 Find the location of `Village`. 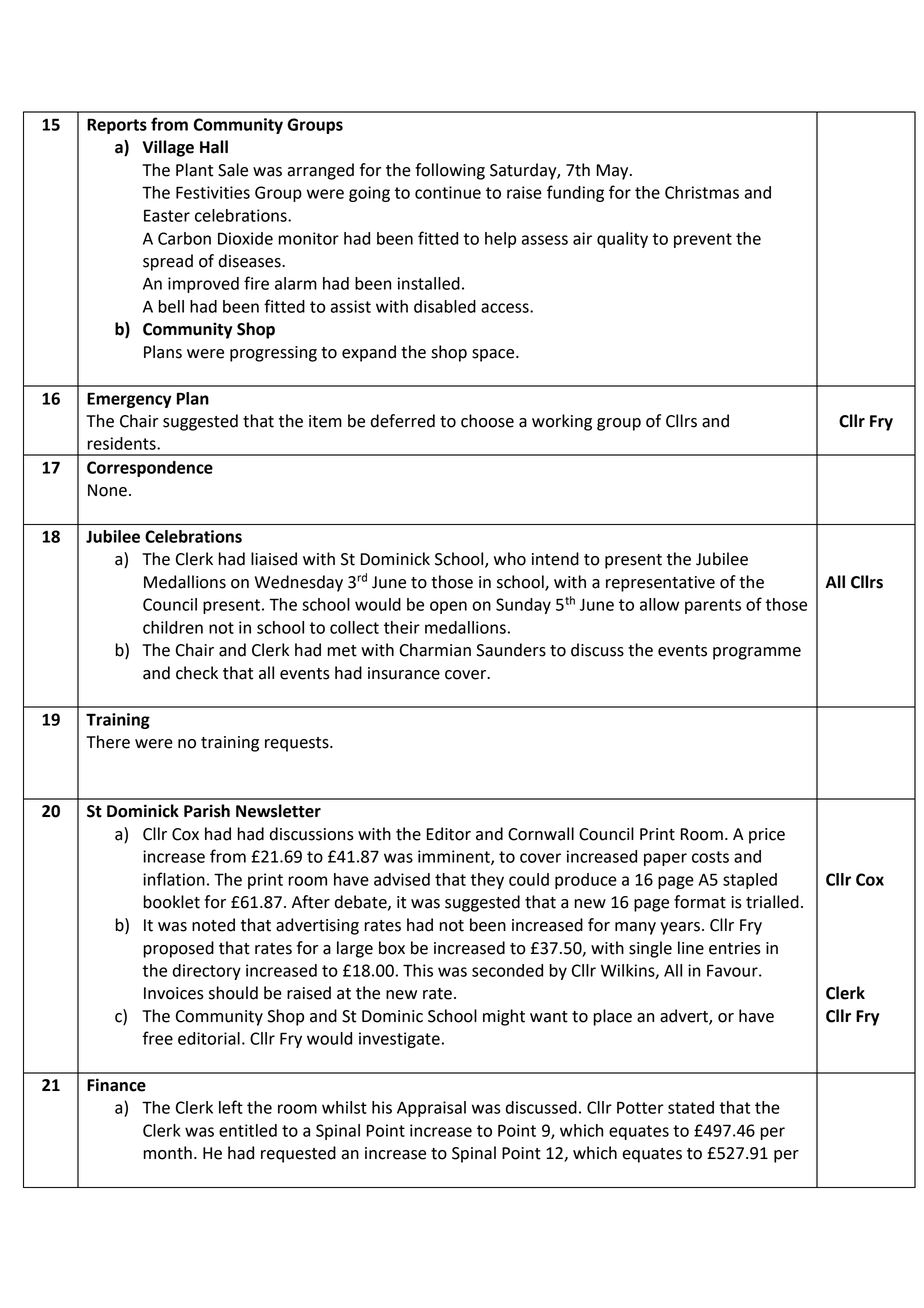

Village is located at coordinates (168, 148).
